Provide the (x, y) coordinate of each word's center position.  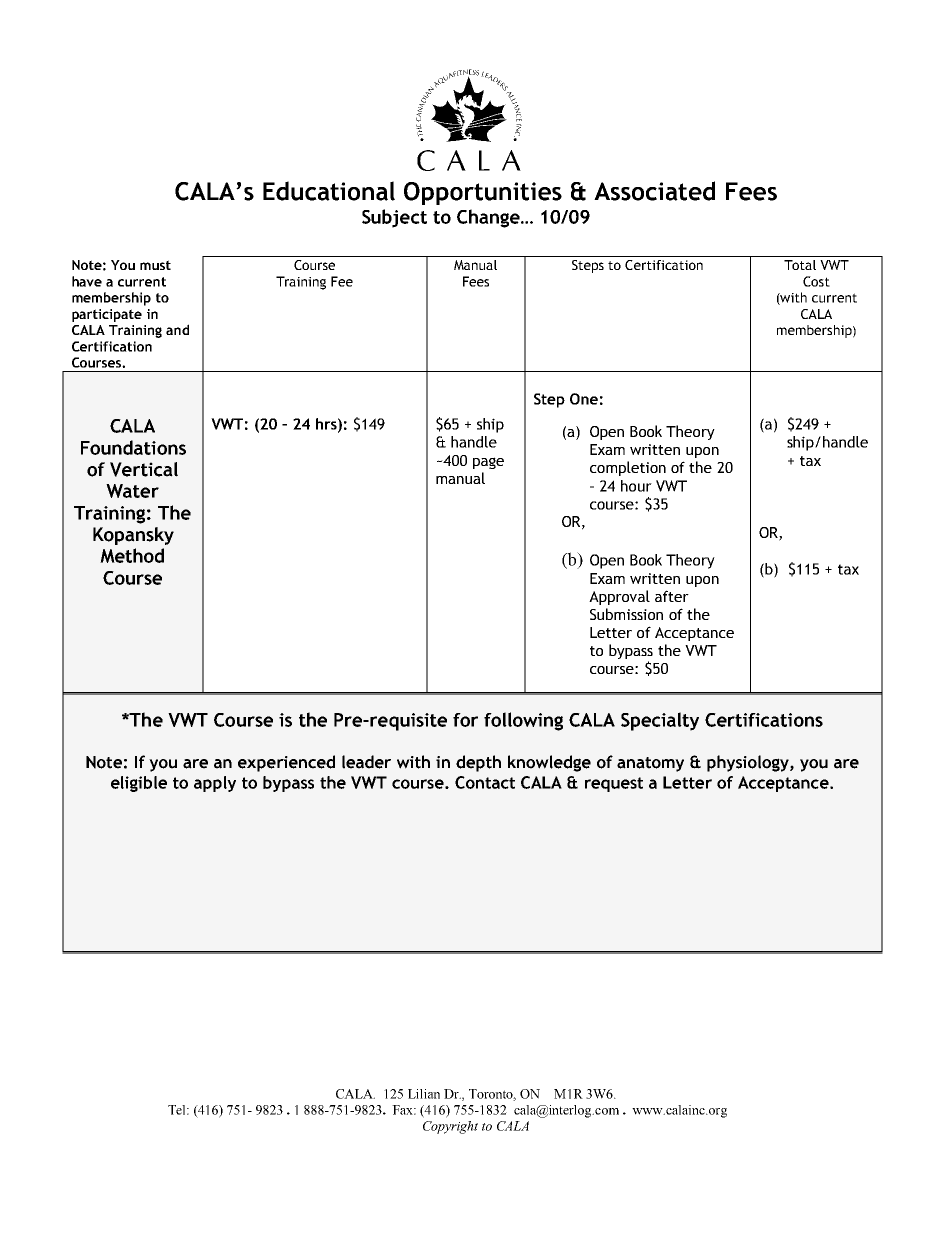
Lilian (424, 1094)
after (672, 596)
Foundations (133, 447)
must (155, 265)
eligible (139, 784)
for (465, 720)
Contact (485, 782)
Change (489, 218)
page (488, 463)
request (614, 784)
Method (132, 555)
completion (628, 468)
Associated (654, 191)
